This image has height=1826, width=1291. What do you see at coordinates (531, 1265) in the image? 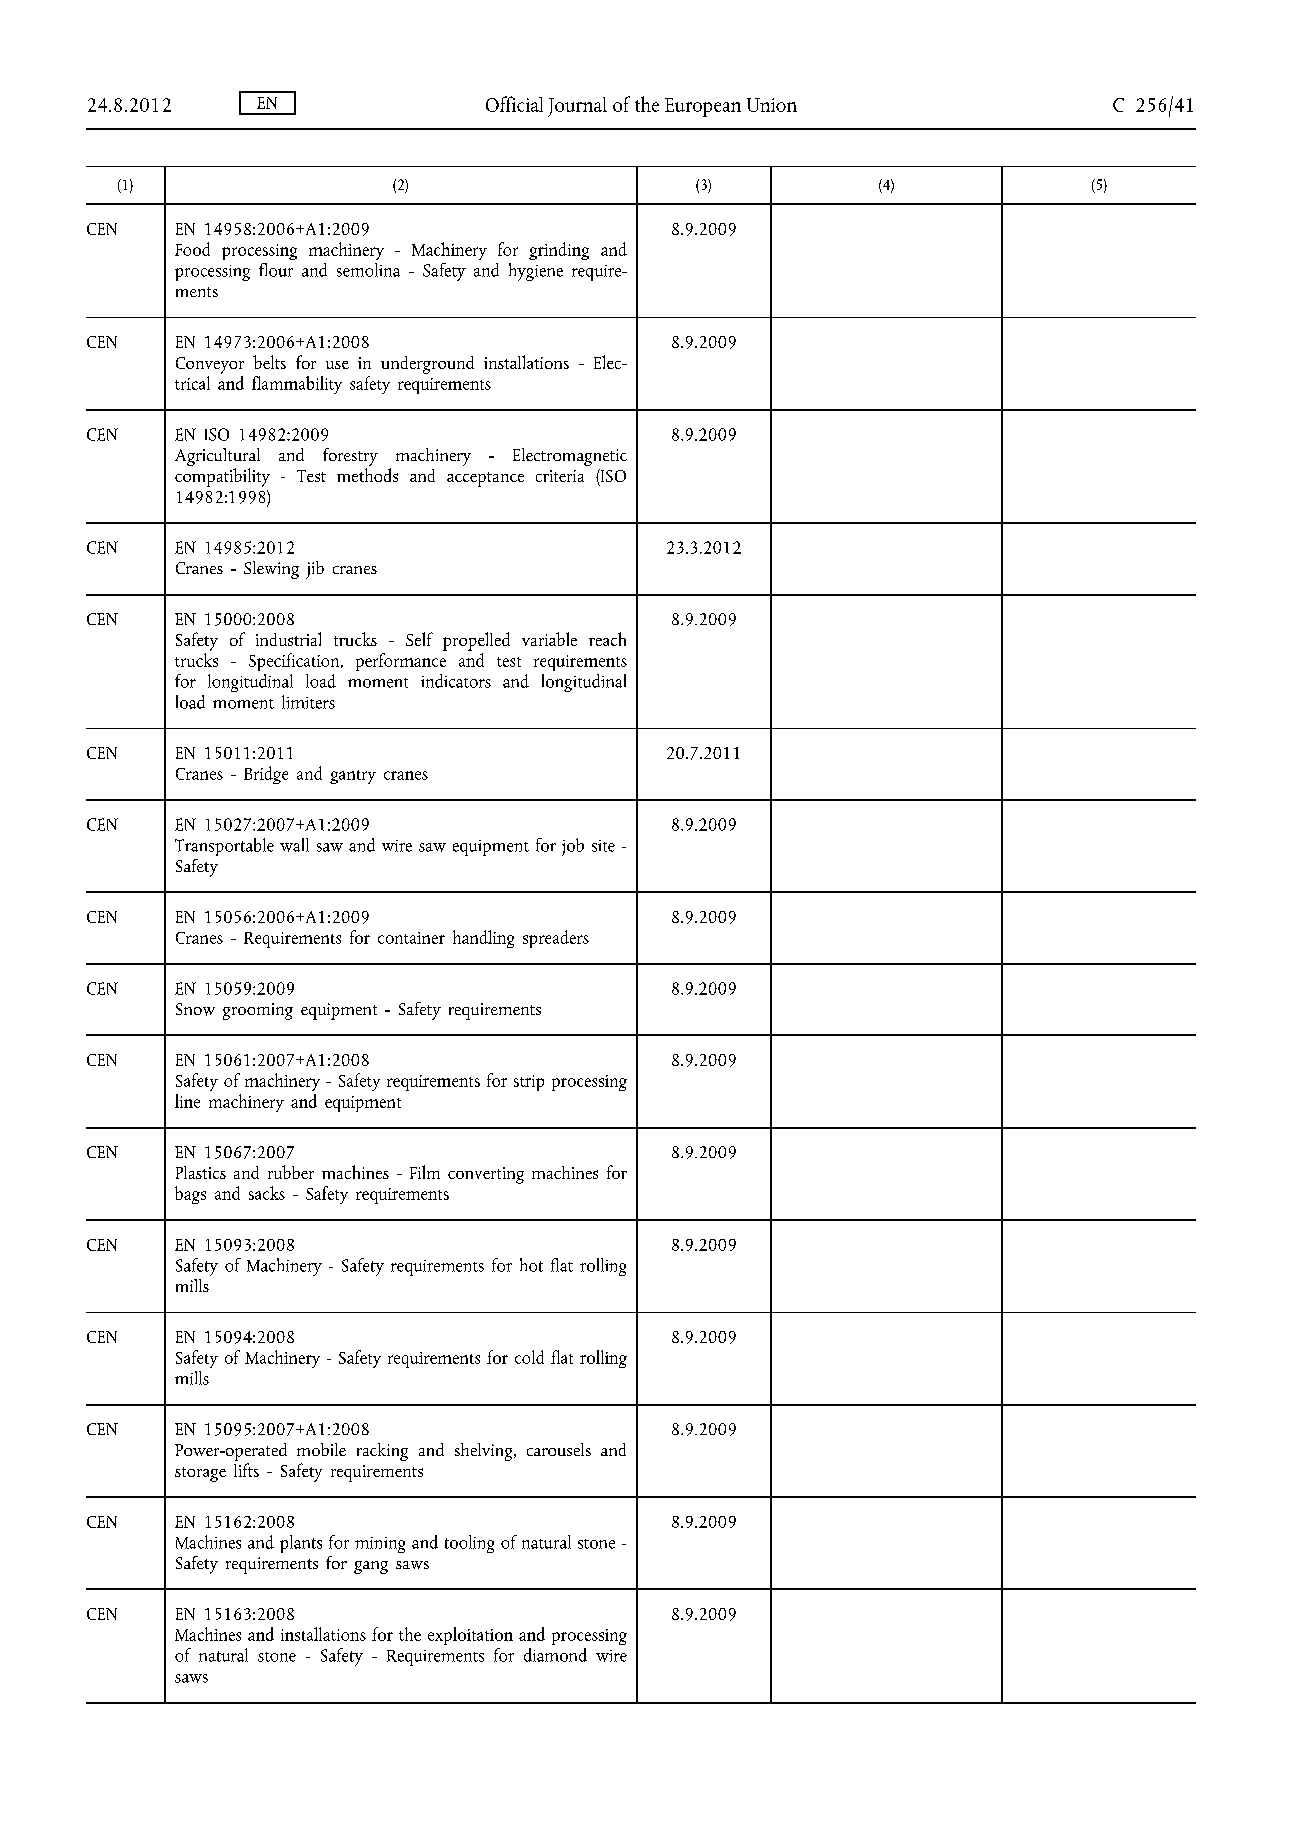
I see `hot` at bounding box center [531, 1265].
